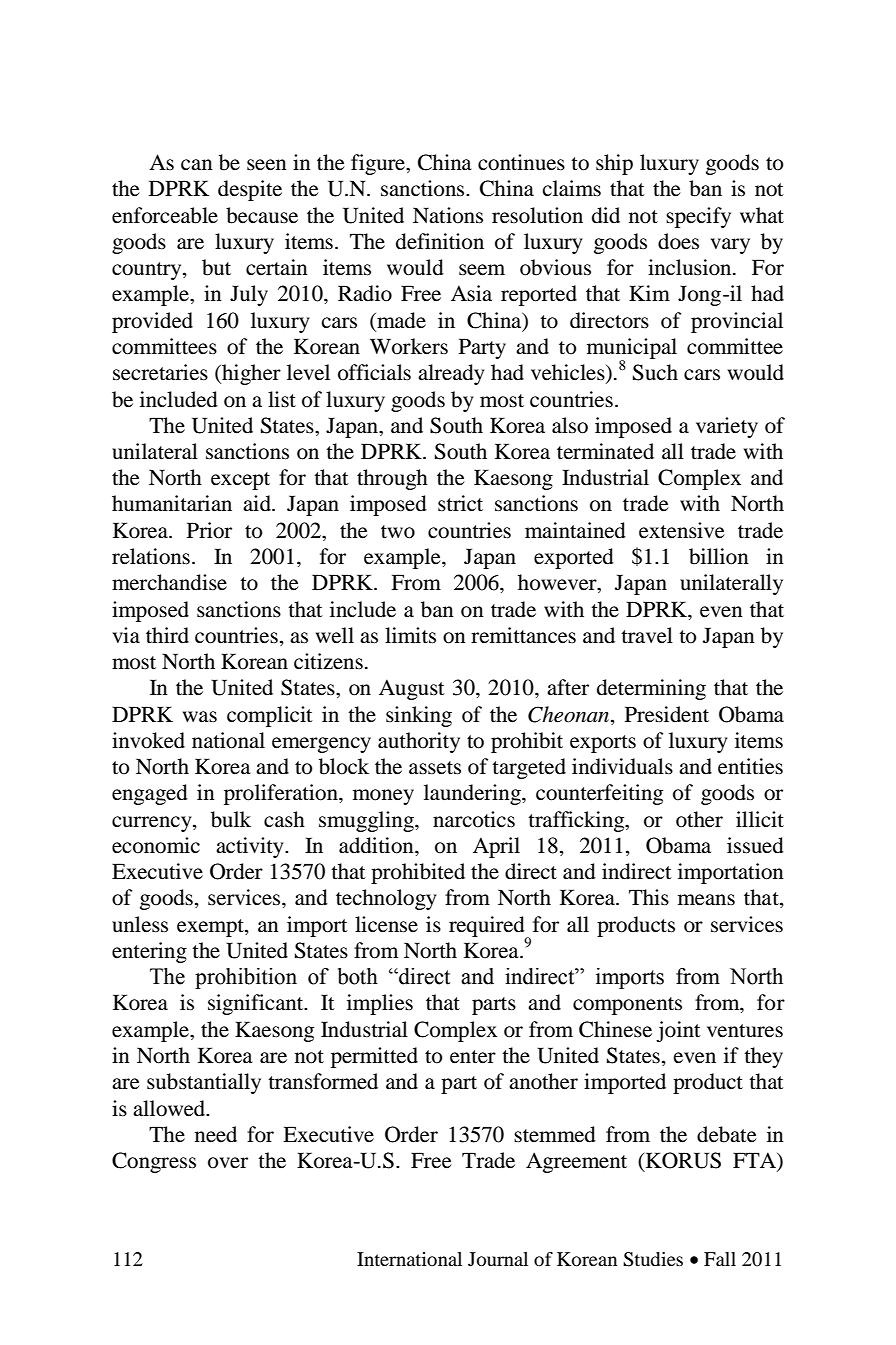 Image resolution: width=896 pixels, height=1345 pixels. I want to click on specify, so click(698, 217).
